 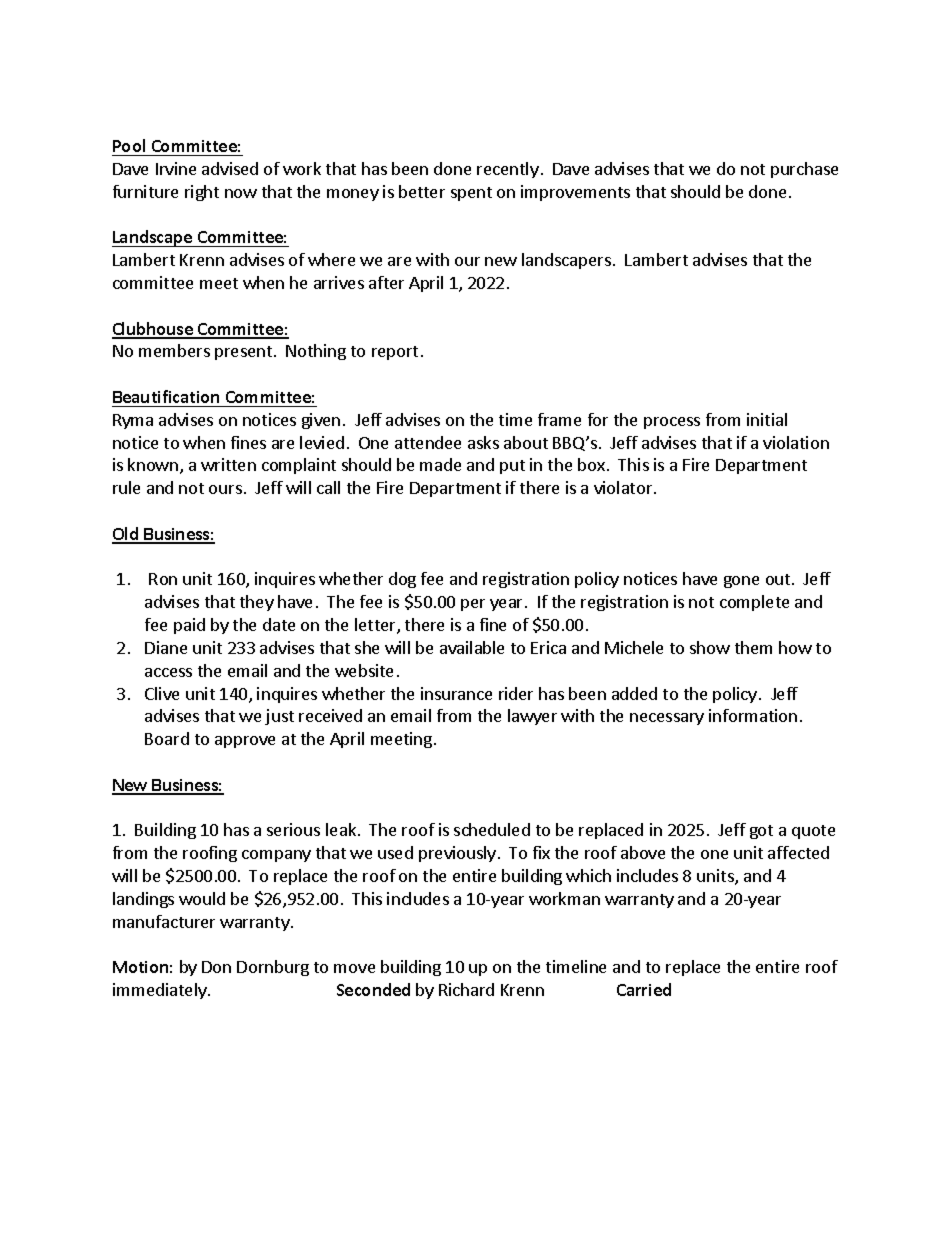 I want to click on advised, so click(x=230, y=168).
